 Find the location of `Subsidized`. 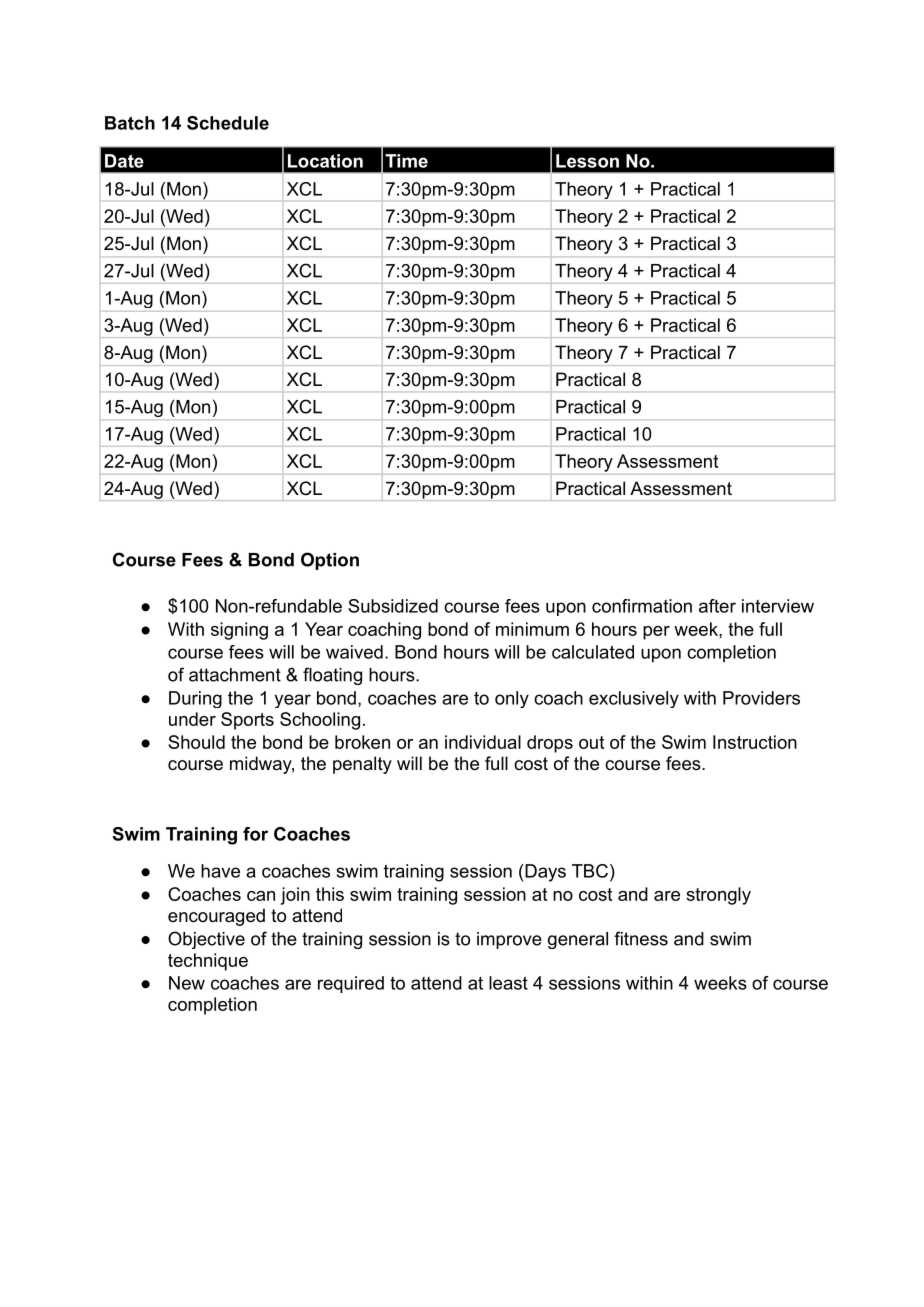

Subsidized is located at coordinates (393, 606).
